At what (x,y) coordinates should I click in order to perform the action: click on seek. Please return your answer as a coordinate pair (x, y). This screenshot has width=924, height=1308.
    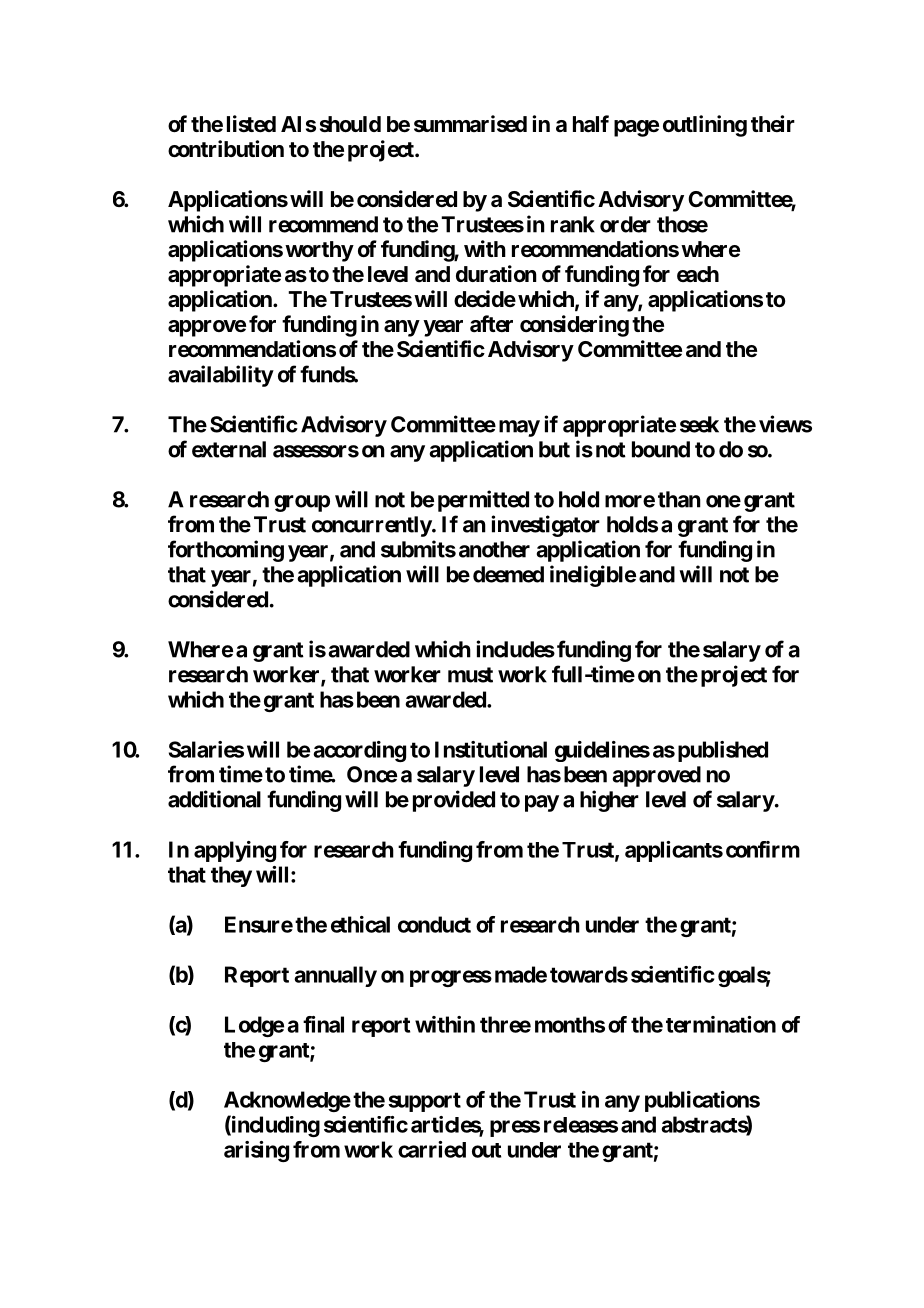
    Looking at the image, I should click on (699, 424).
